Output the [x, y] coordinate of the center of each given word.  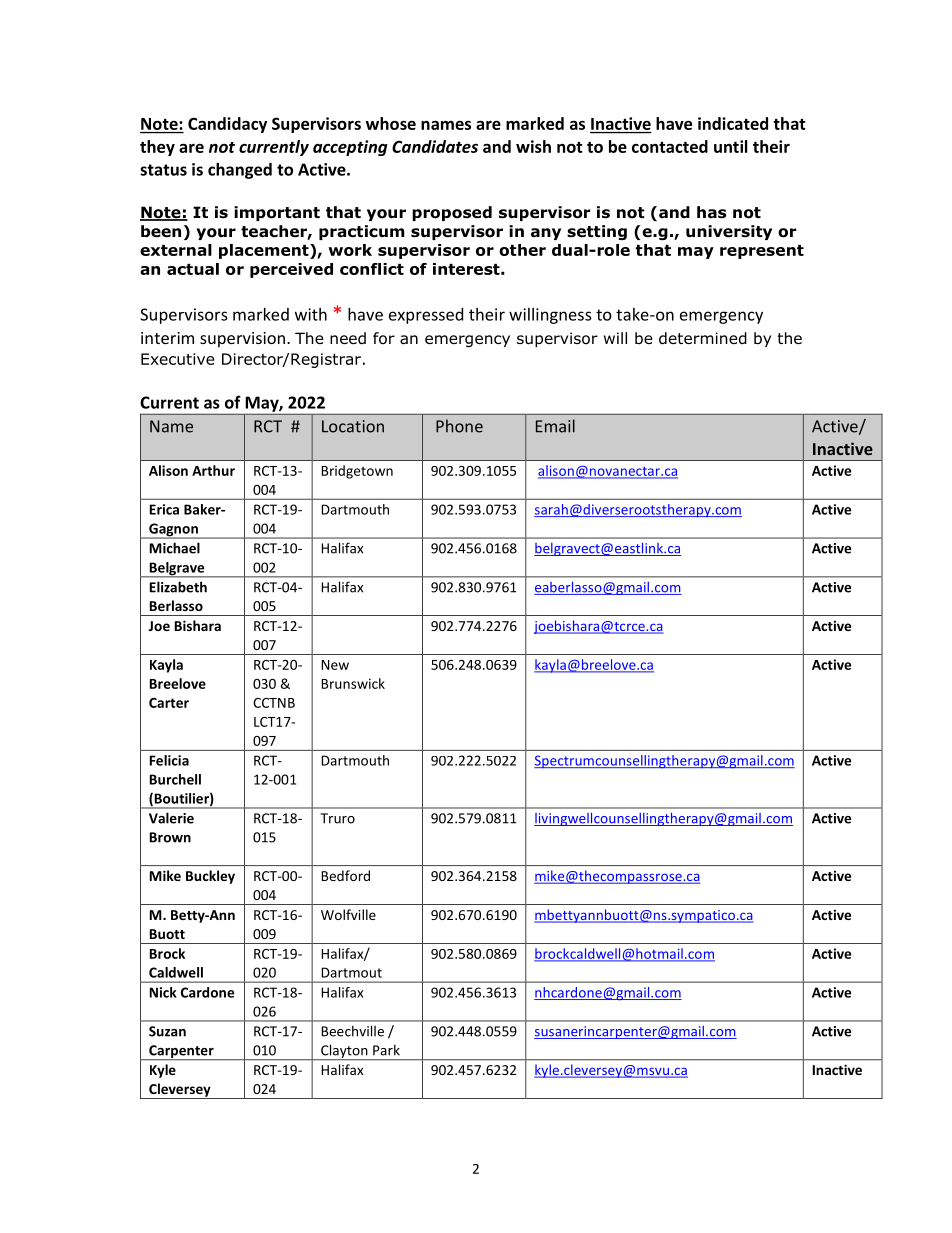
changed [240, 171]
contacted [670, 146]
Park [386, 1050]
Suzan [167, 1031]
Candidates [435, 146]
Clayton [344, 1052]
